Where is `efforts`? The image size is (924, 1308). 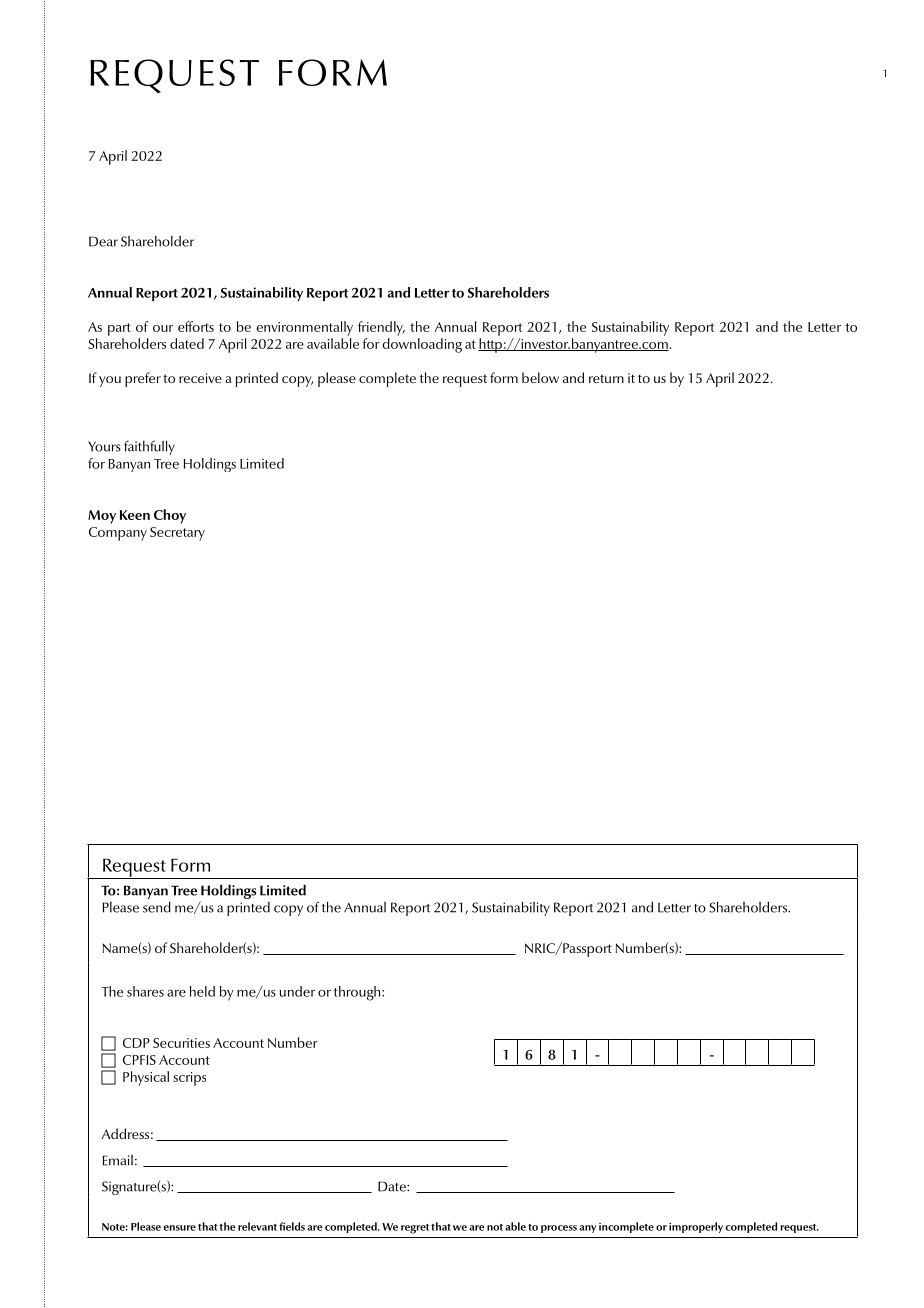
efforts is located at coordinates (196, 326).
